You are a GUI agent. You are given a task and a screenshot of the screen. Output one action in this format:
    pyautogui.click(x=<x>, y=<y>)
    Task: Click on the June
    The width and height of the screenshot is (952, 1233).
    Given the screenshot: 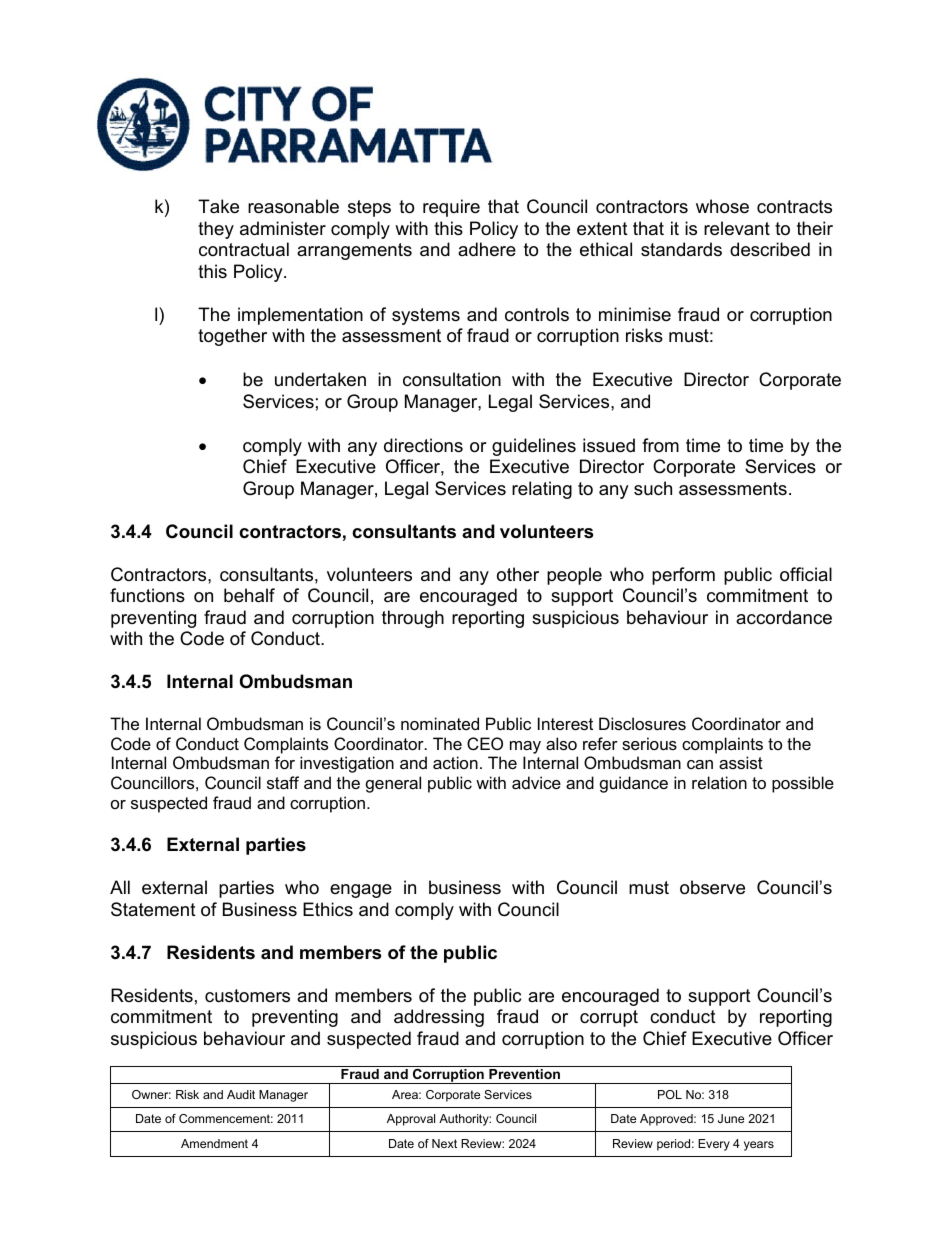 What is the action you would take?
    pyautogui.click(x=731, y=1118)
